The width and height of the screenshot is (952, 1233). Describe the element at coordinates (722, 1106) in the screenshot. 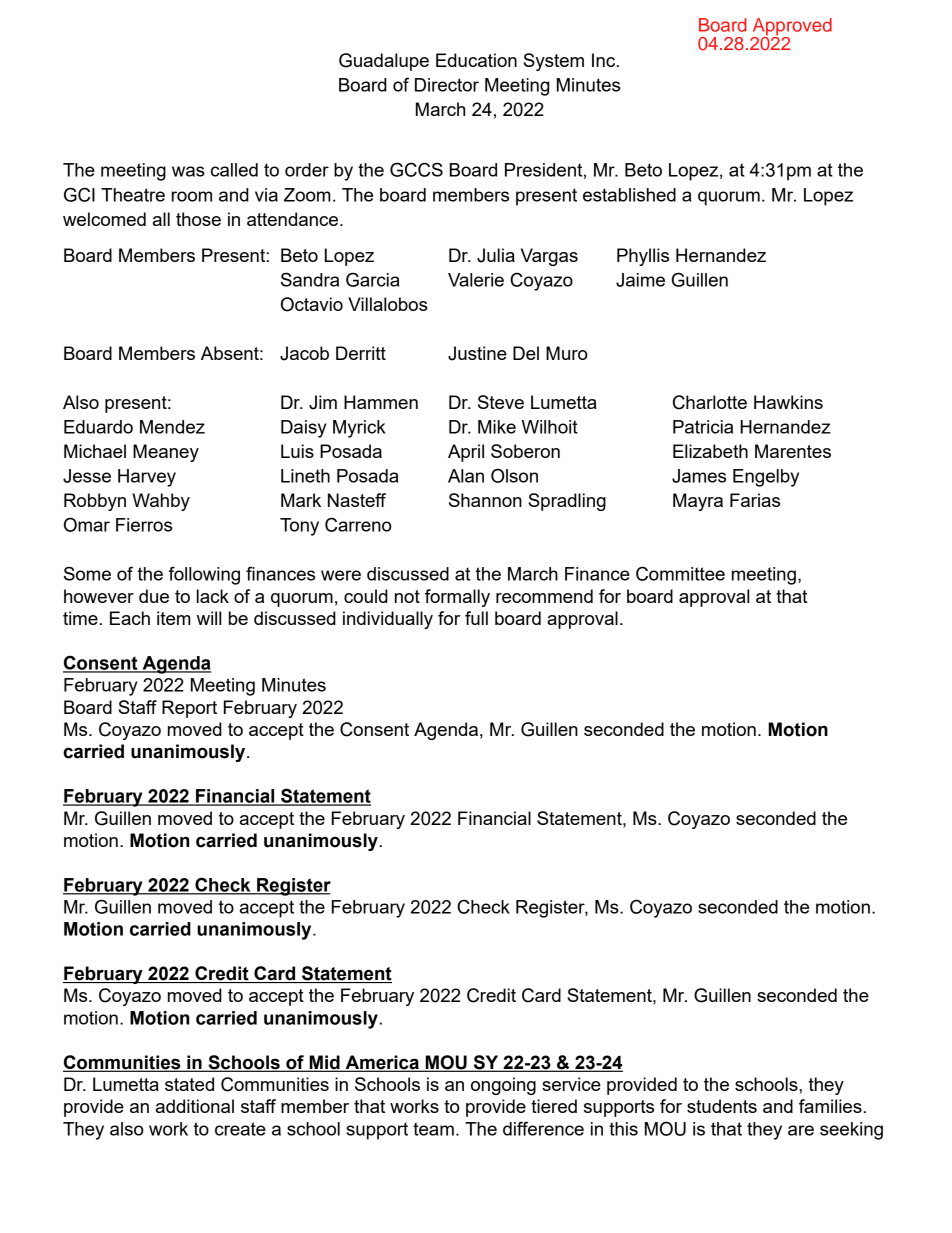

I see `students` at that location.
